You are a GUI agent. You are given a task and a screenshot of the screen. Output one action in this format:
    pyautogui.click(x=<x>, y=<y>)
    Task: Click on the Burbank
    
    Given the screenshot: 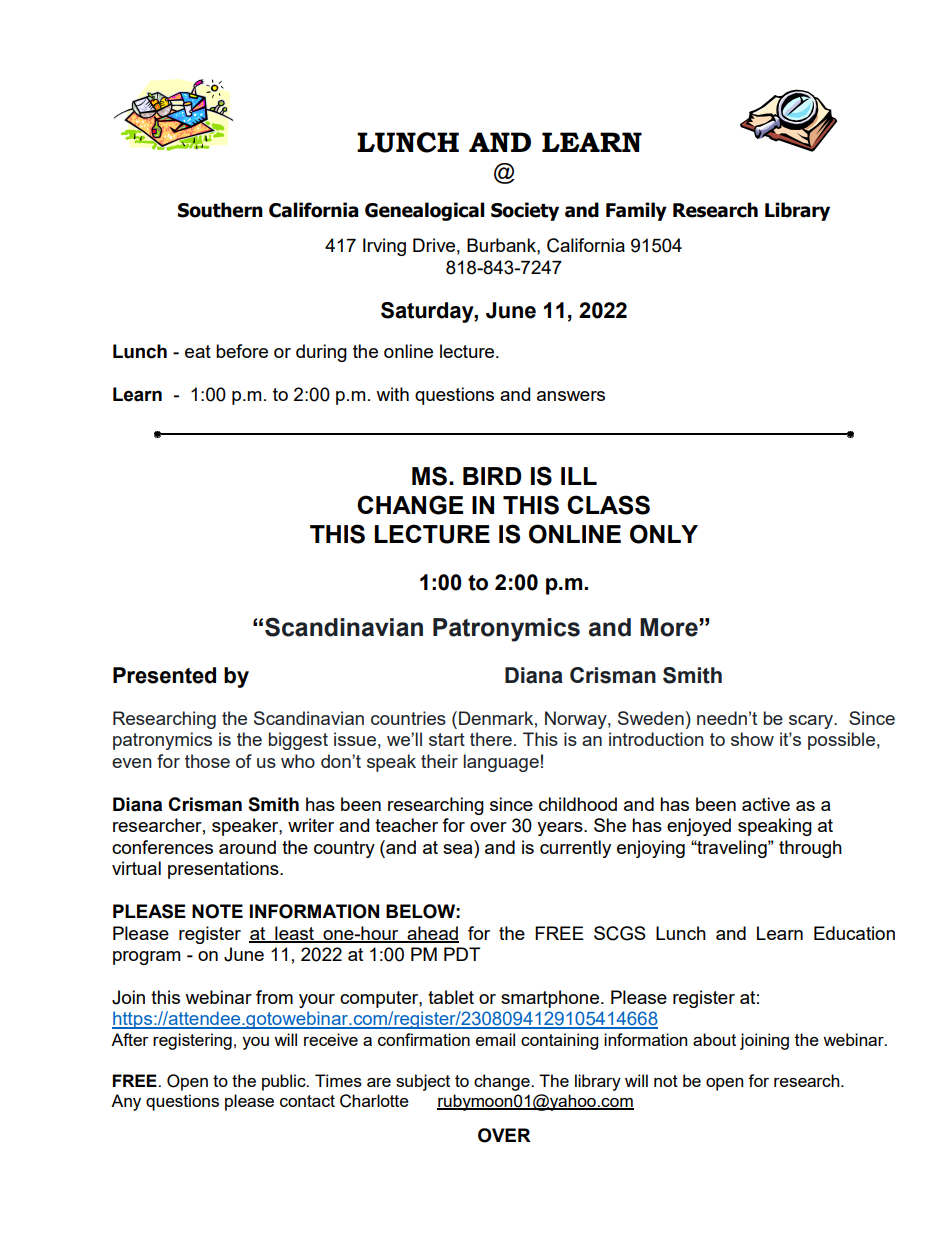 What is the action you would take?
    pyautogui.click(x=502, y=245)
